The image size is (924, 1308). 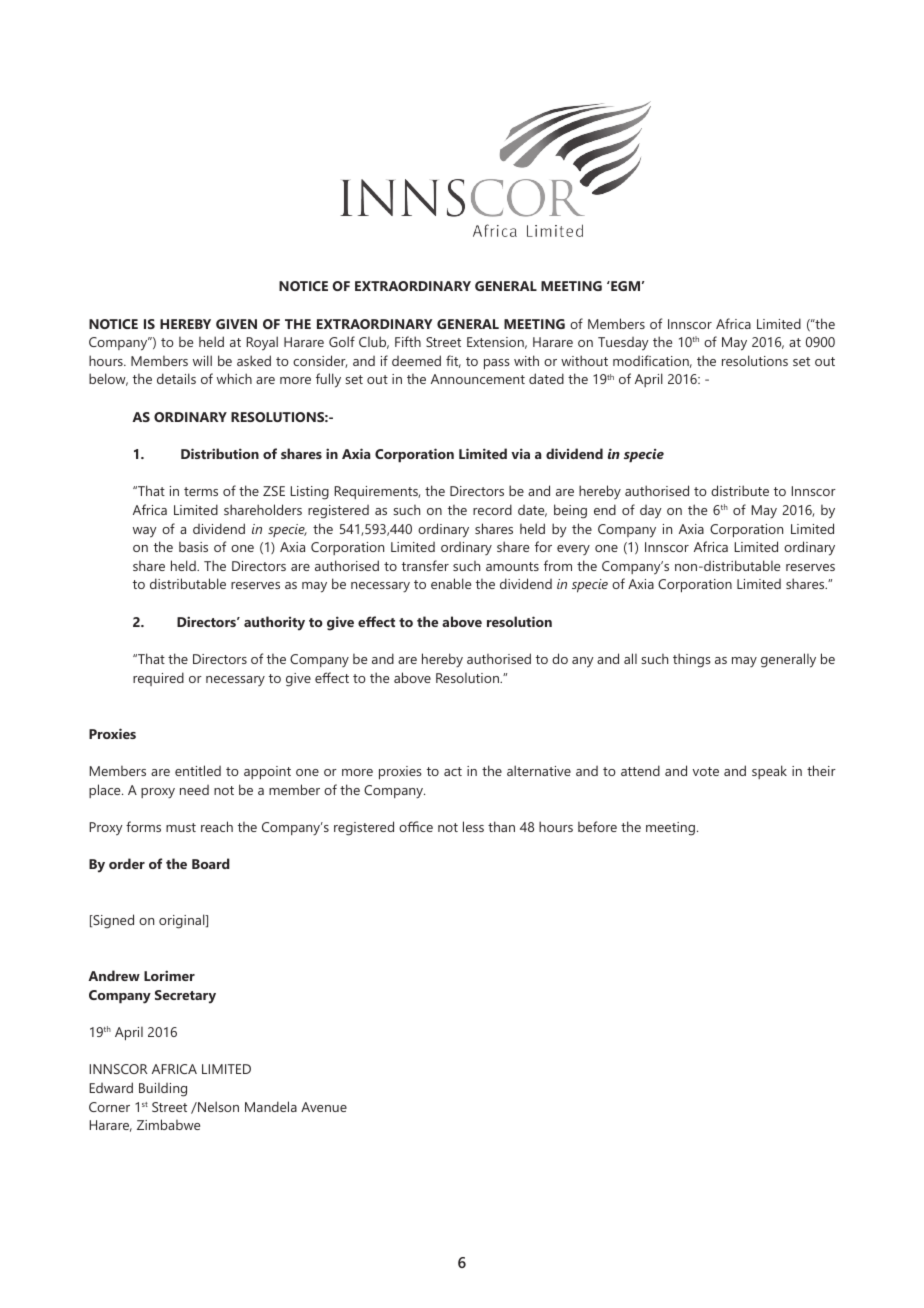 What do you see at coordinates (453, 771) in the image?
I see `act` at bounding box center [453, 771].
